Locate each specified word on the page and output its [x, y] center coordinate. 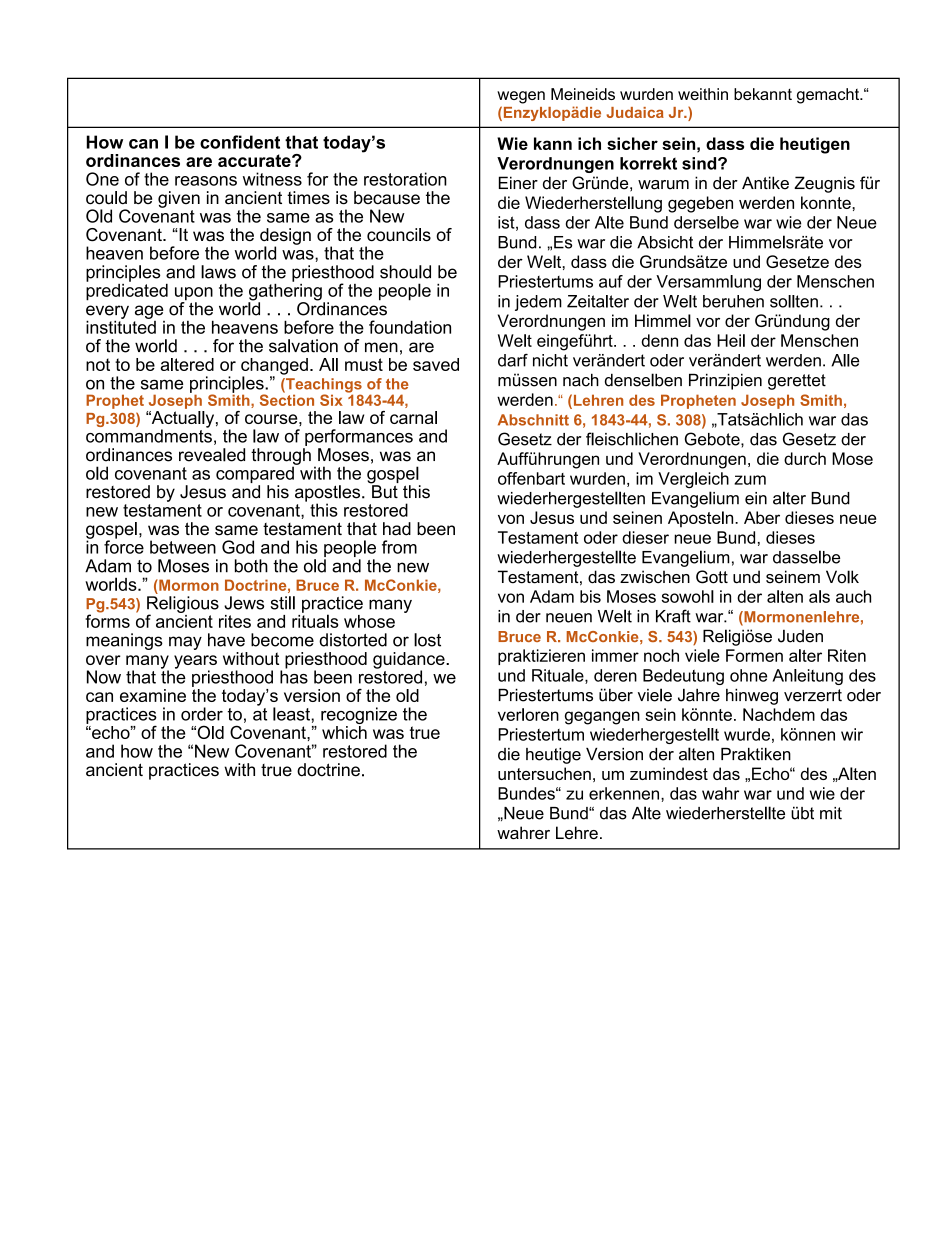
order [202, 714]
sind [700, 163]
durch [805, 458]
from [399, 547]
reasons [206, 181]
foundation [410, 327]
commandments [149, 435]
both [251, 566]
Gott [712, 577]
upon [194, 295]
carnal [413, 417]
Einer [518, 183]
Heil [731, 340]
